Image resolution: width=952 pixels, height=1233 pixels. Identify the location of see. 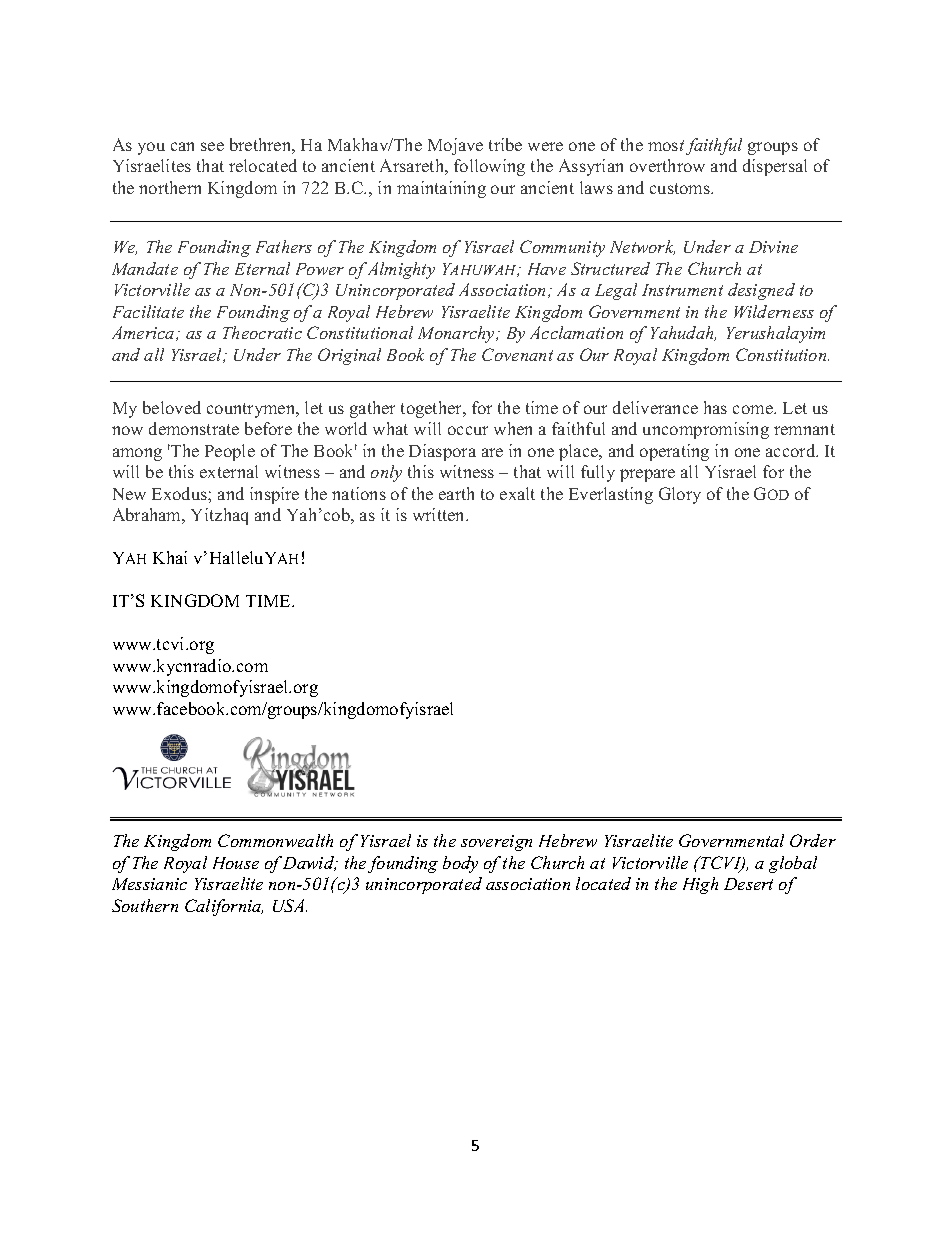
(212, 146).
